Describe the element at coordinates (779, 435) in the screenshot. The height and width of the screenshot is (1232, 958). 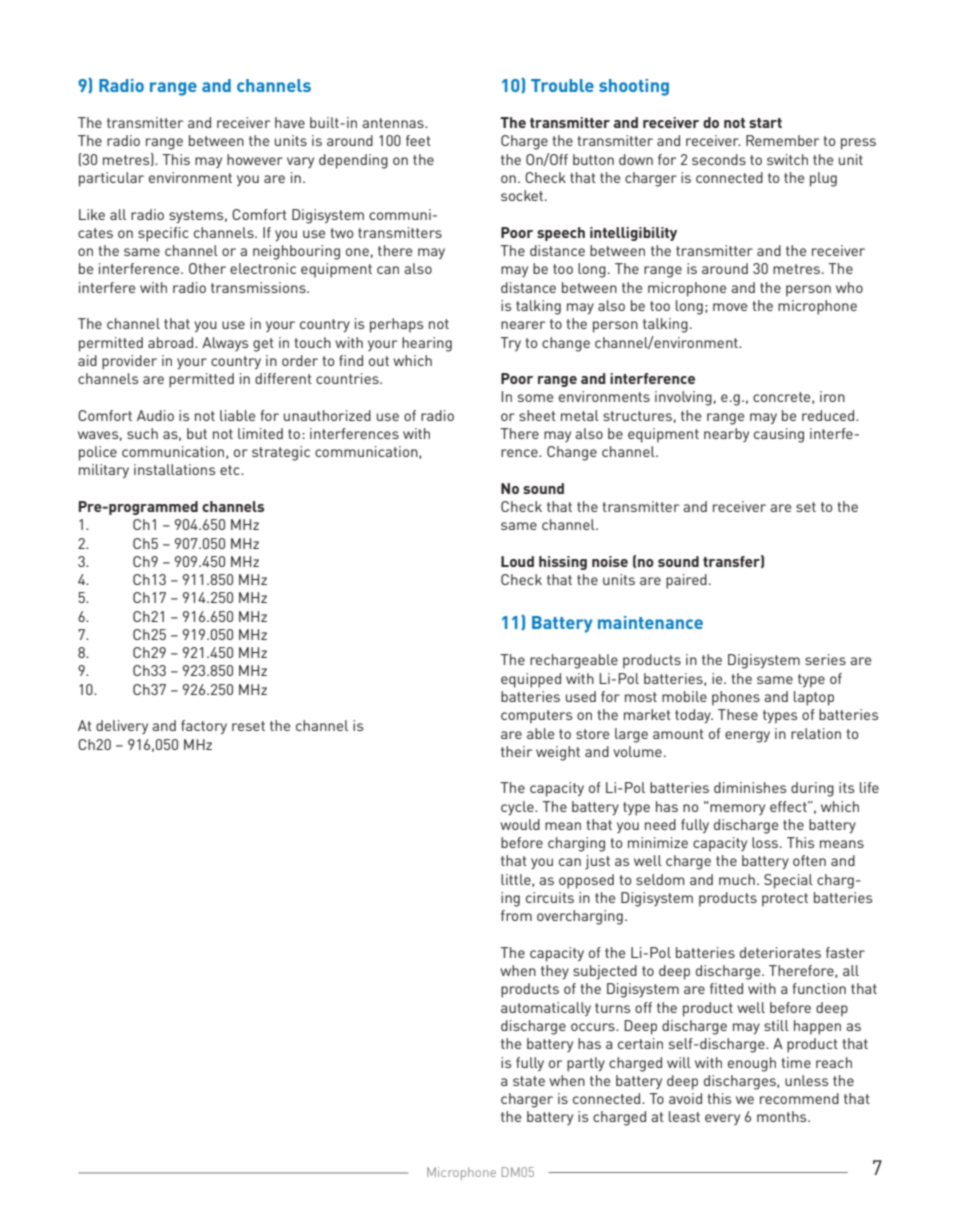
I see `causing` at that location.
